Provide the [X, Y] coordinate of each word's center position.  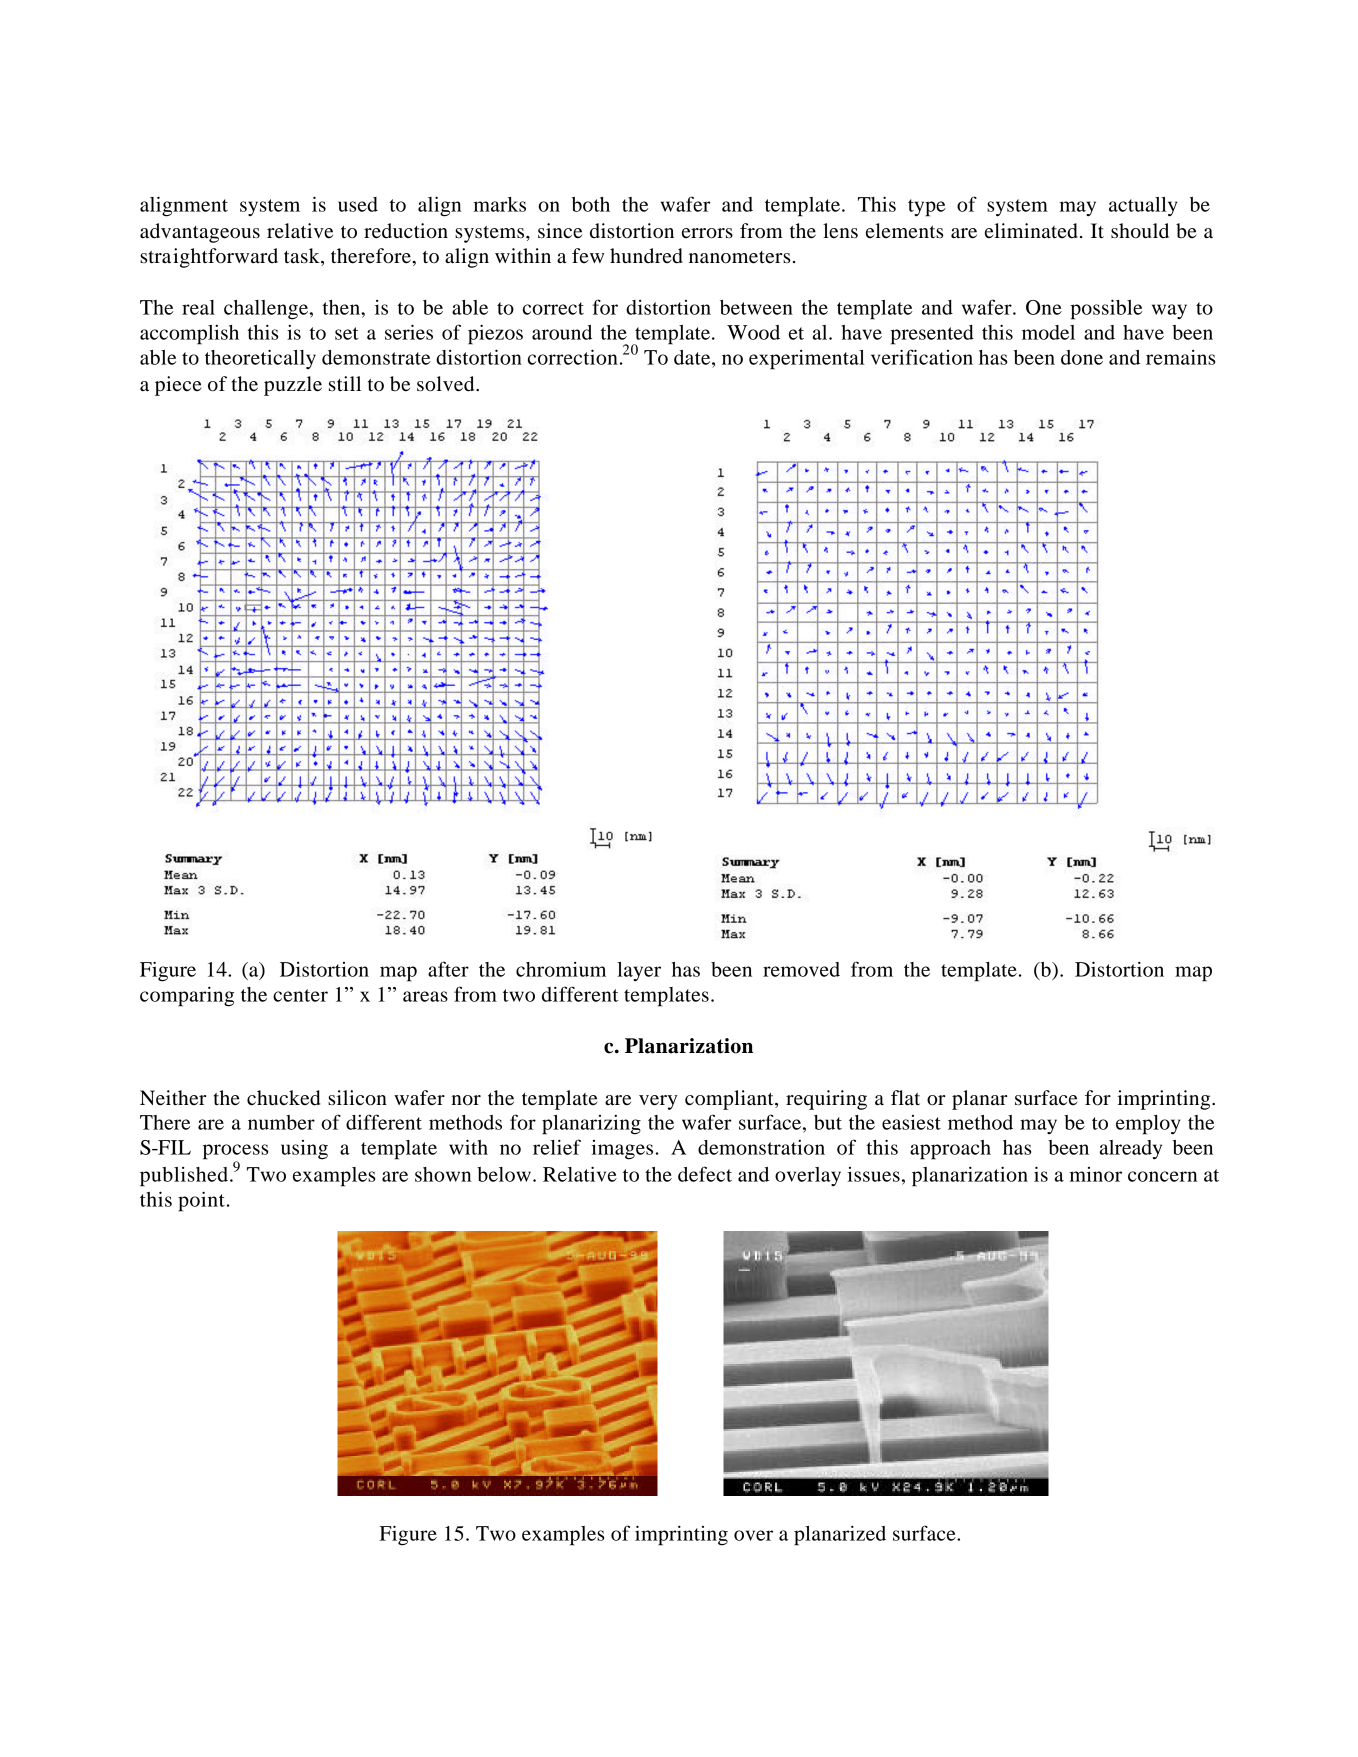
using [304, 1150]
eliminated [1031, 231]
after [448, 969]
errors [707, 233]
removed [801, 969]
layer [639, 971]
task [303, 257]
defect [705, 1174]
